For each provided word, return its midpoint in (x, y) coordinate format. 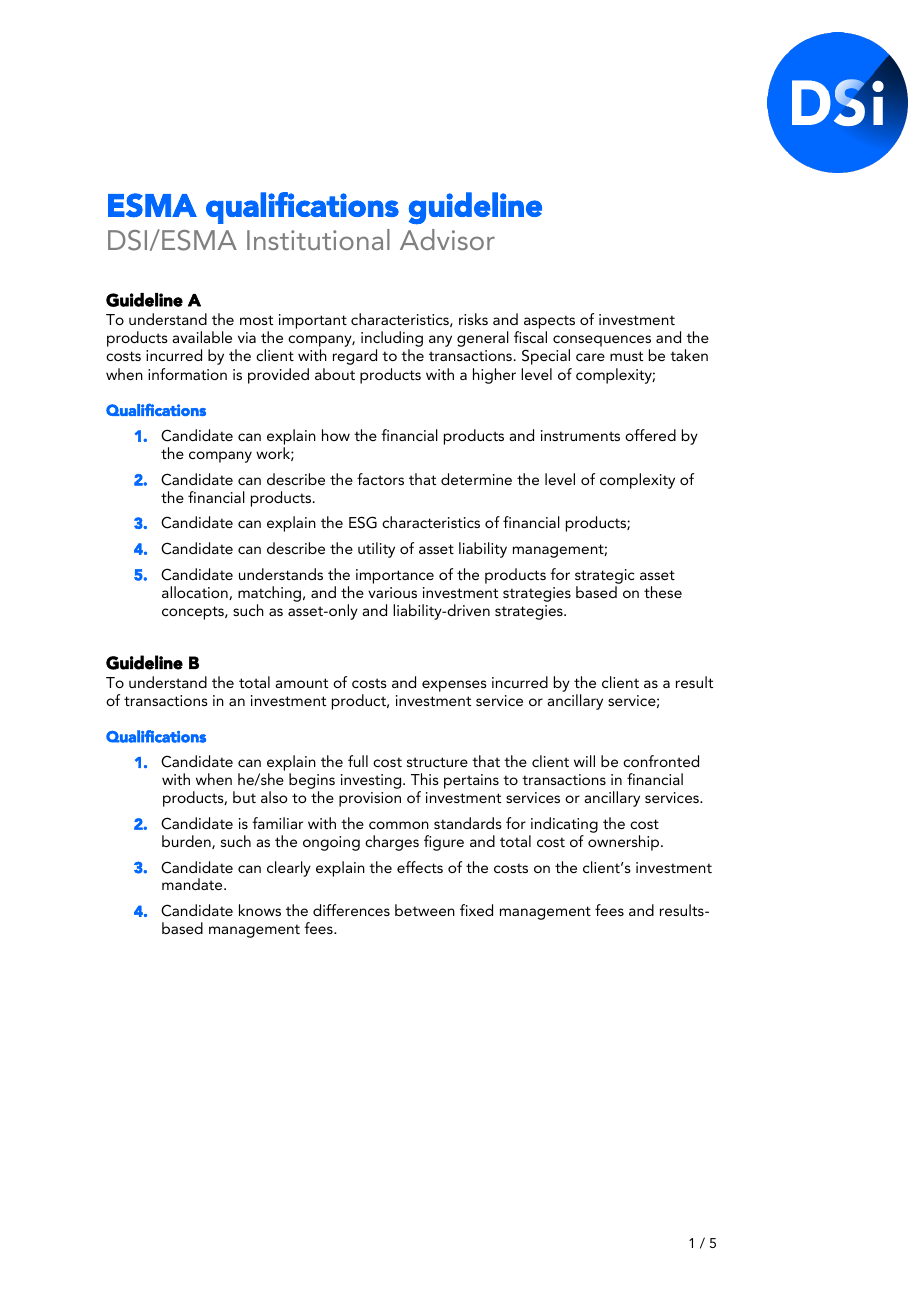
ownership (625, 843)
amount (301, 683)
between (425, 910)
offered (650, 435)
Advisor (447, 239)
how (336, 435)
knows (260, 910)
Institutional (318, 239)
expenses (454, 686)
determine (476, 479)
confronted (661, 761)
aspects (549, 322)
